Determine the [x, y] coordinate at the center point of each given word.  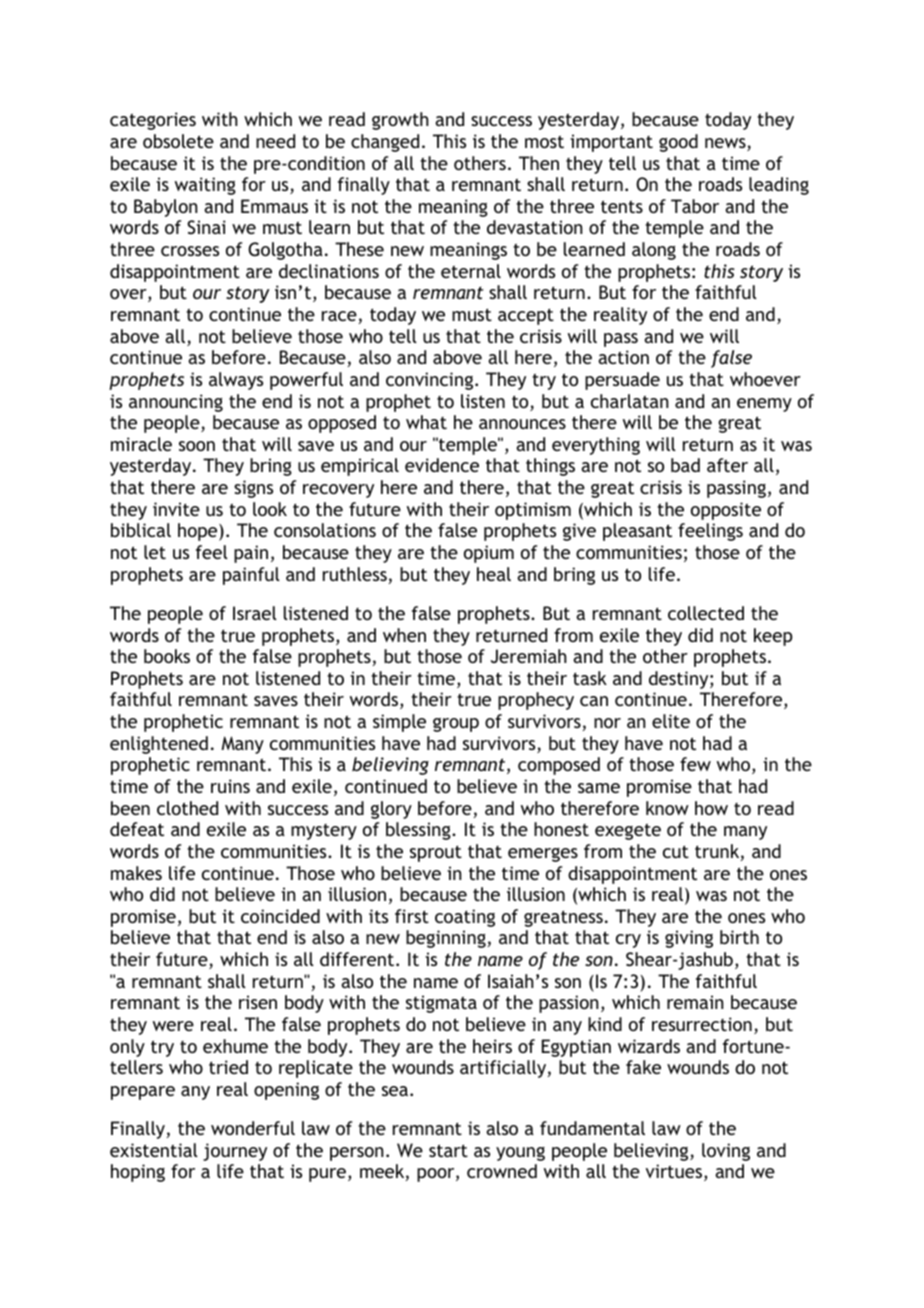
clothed [187, 808]
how [711, 808]
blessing [419, 831]
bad [685, 465]
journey [235, 1152]
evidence [442, 465]
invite [176, 509]
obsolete [178, 141]
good [678, 143]
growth [400, 121]
